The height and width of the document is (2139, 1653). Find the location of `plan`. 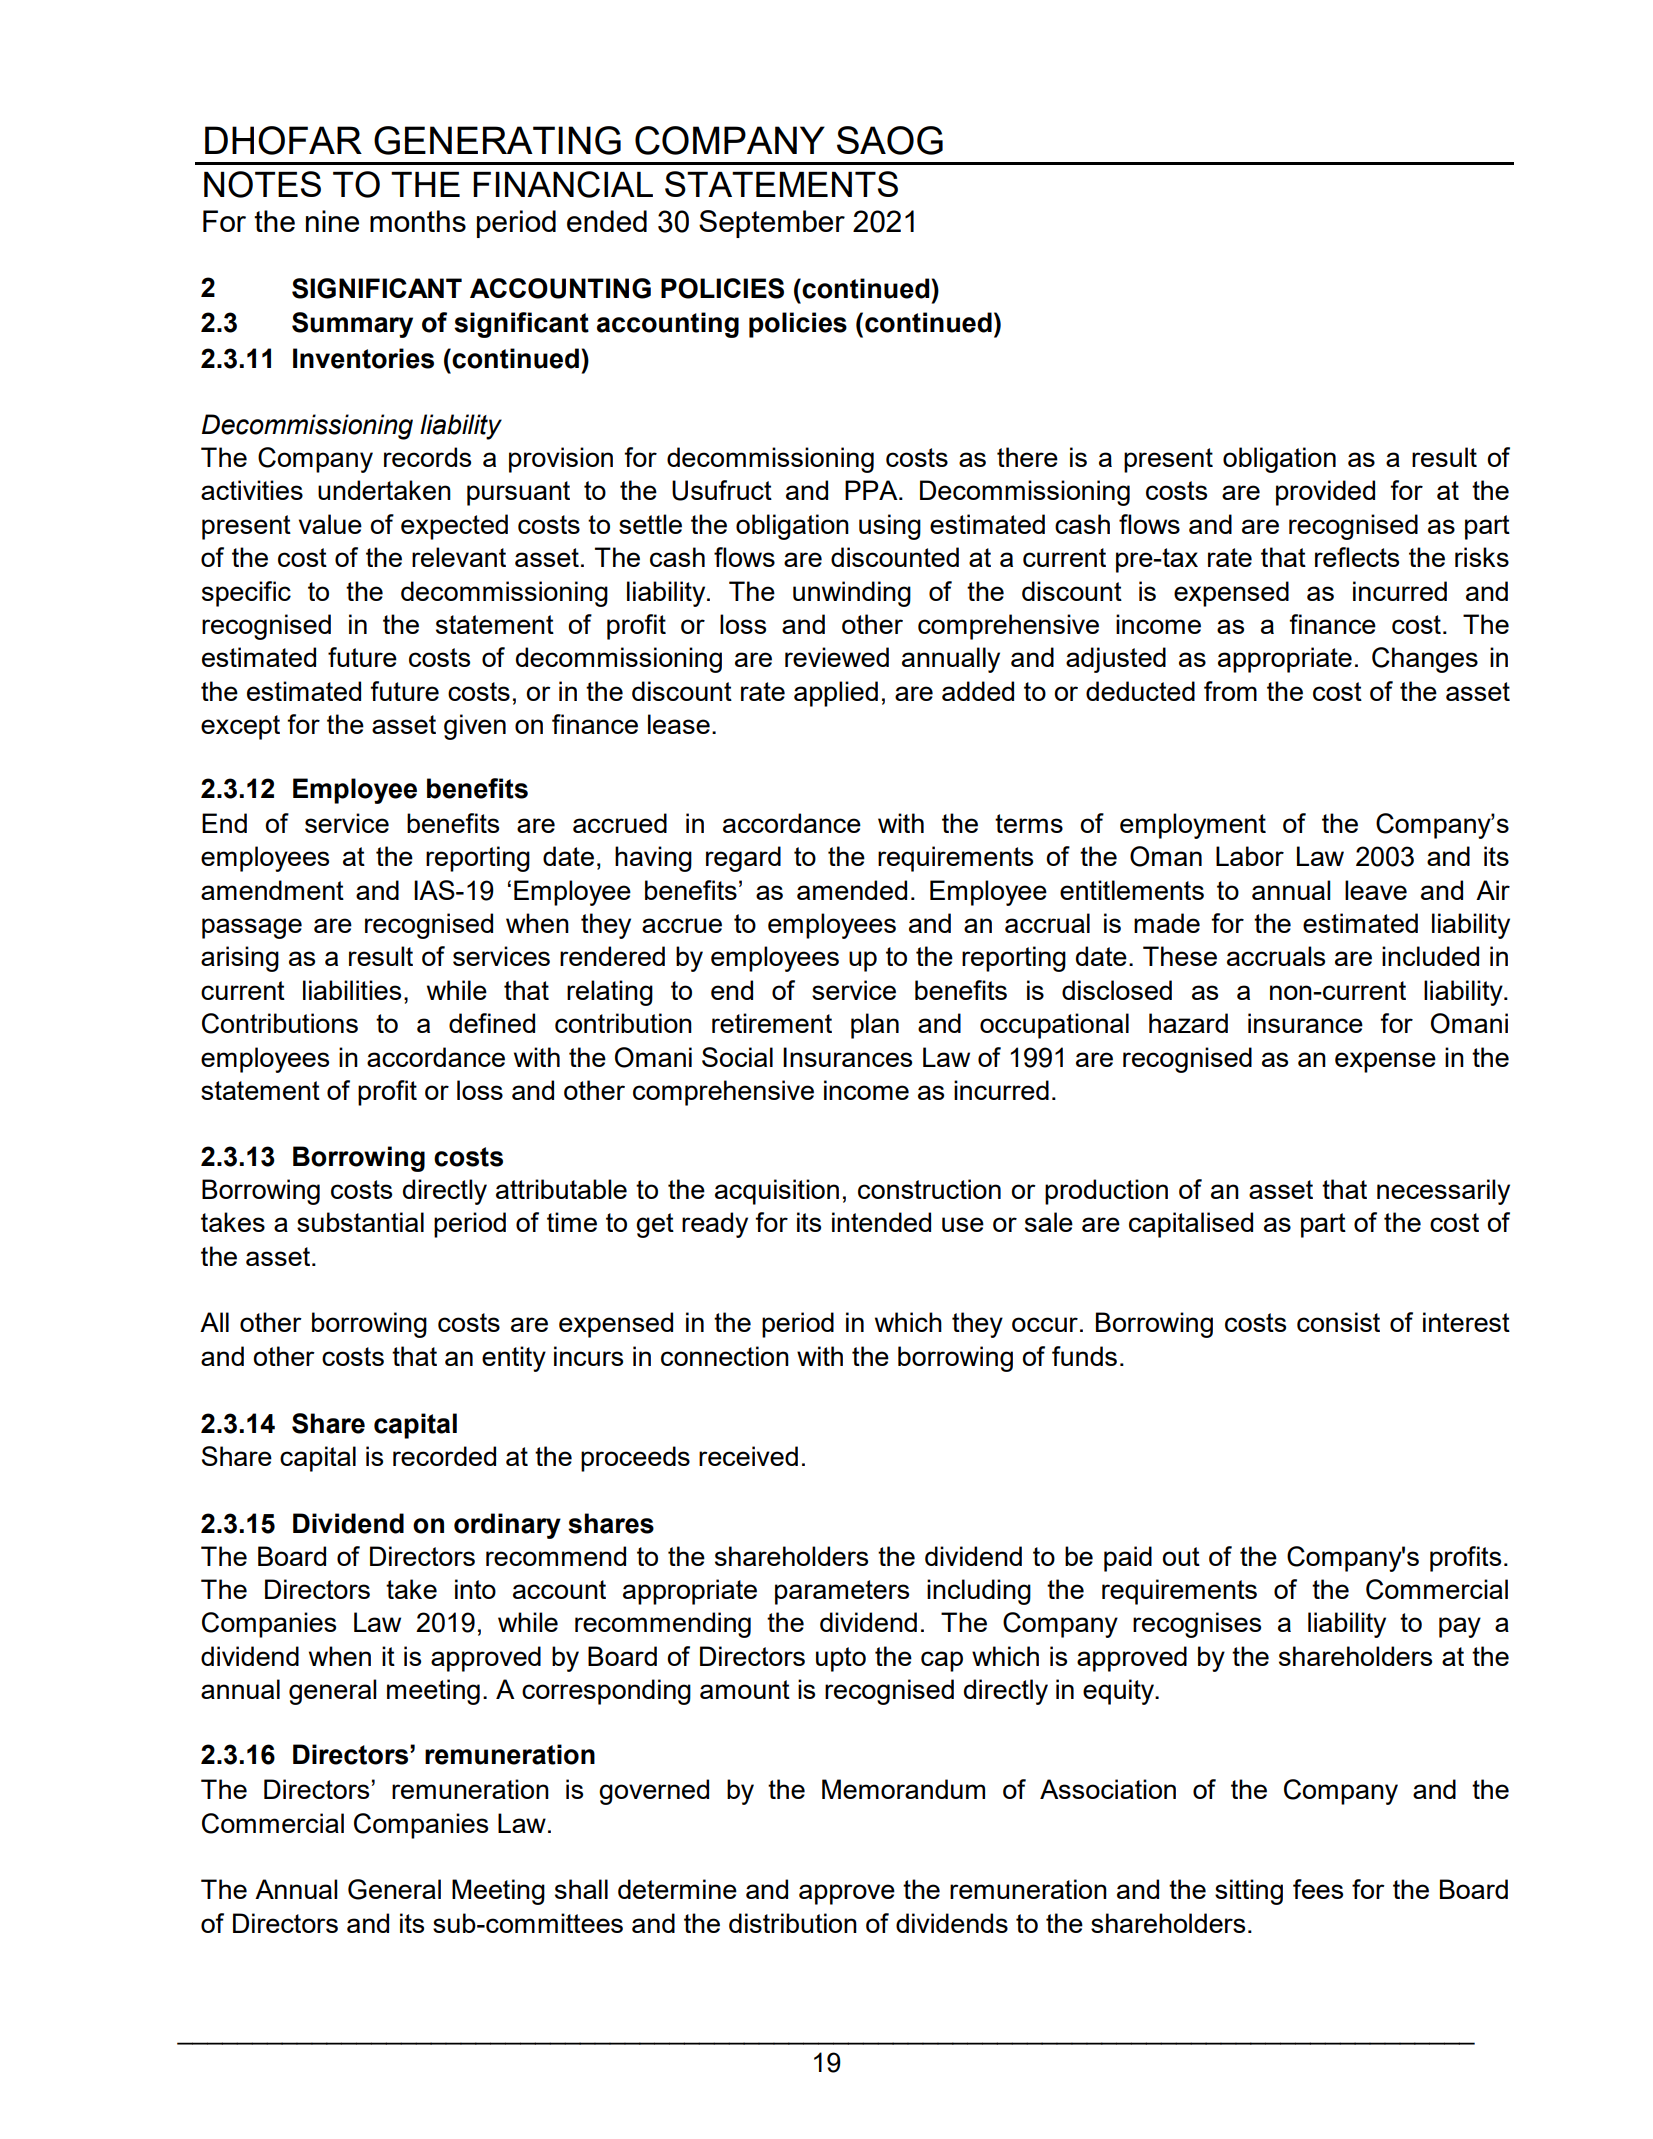

plan is located at coordinates (875, 1026).
